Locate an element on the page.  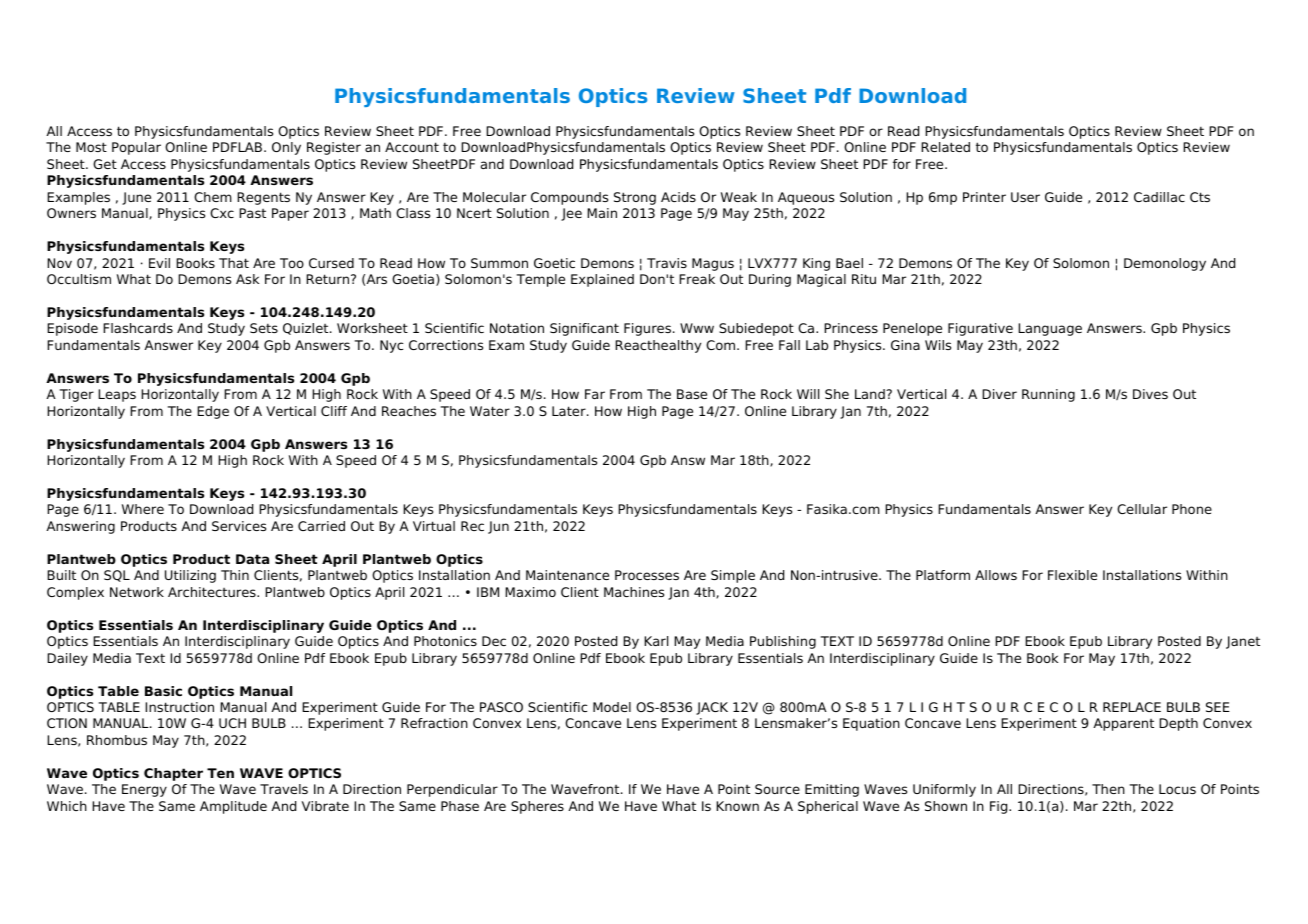
Known is located at coordinates (737, 806).
